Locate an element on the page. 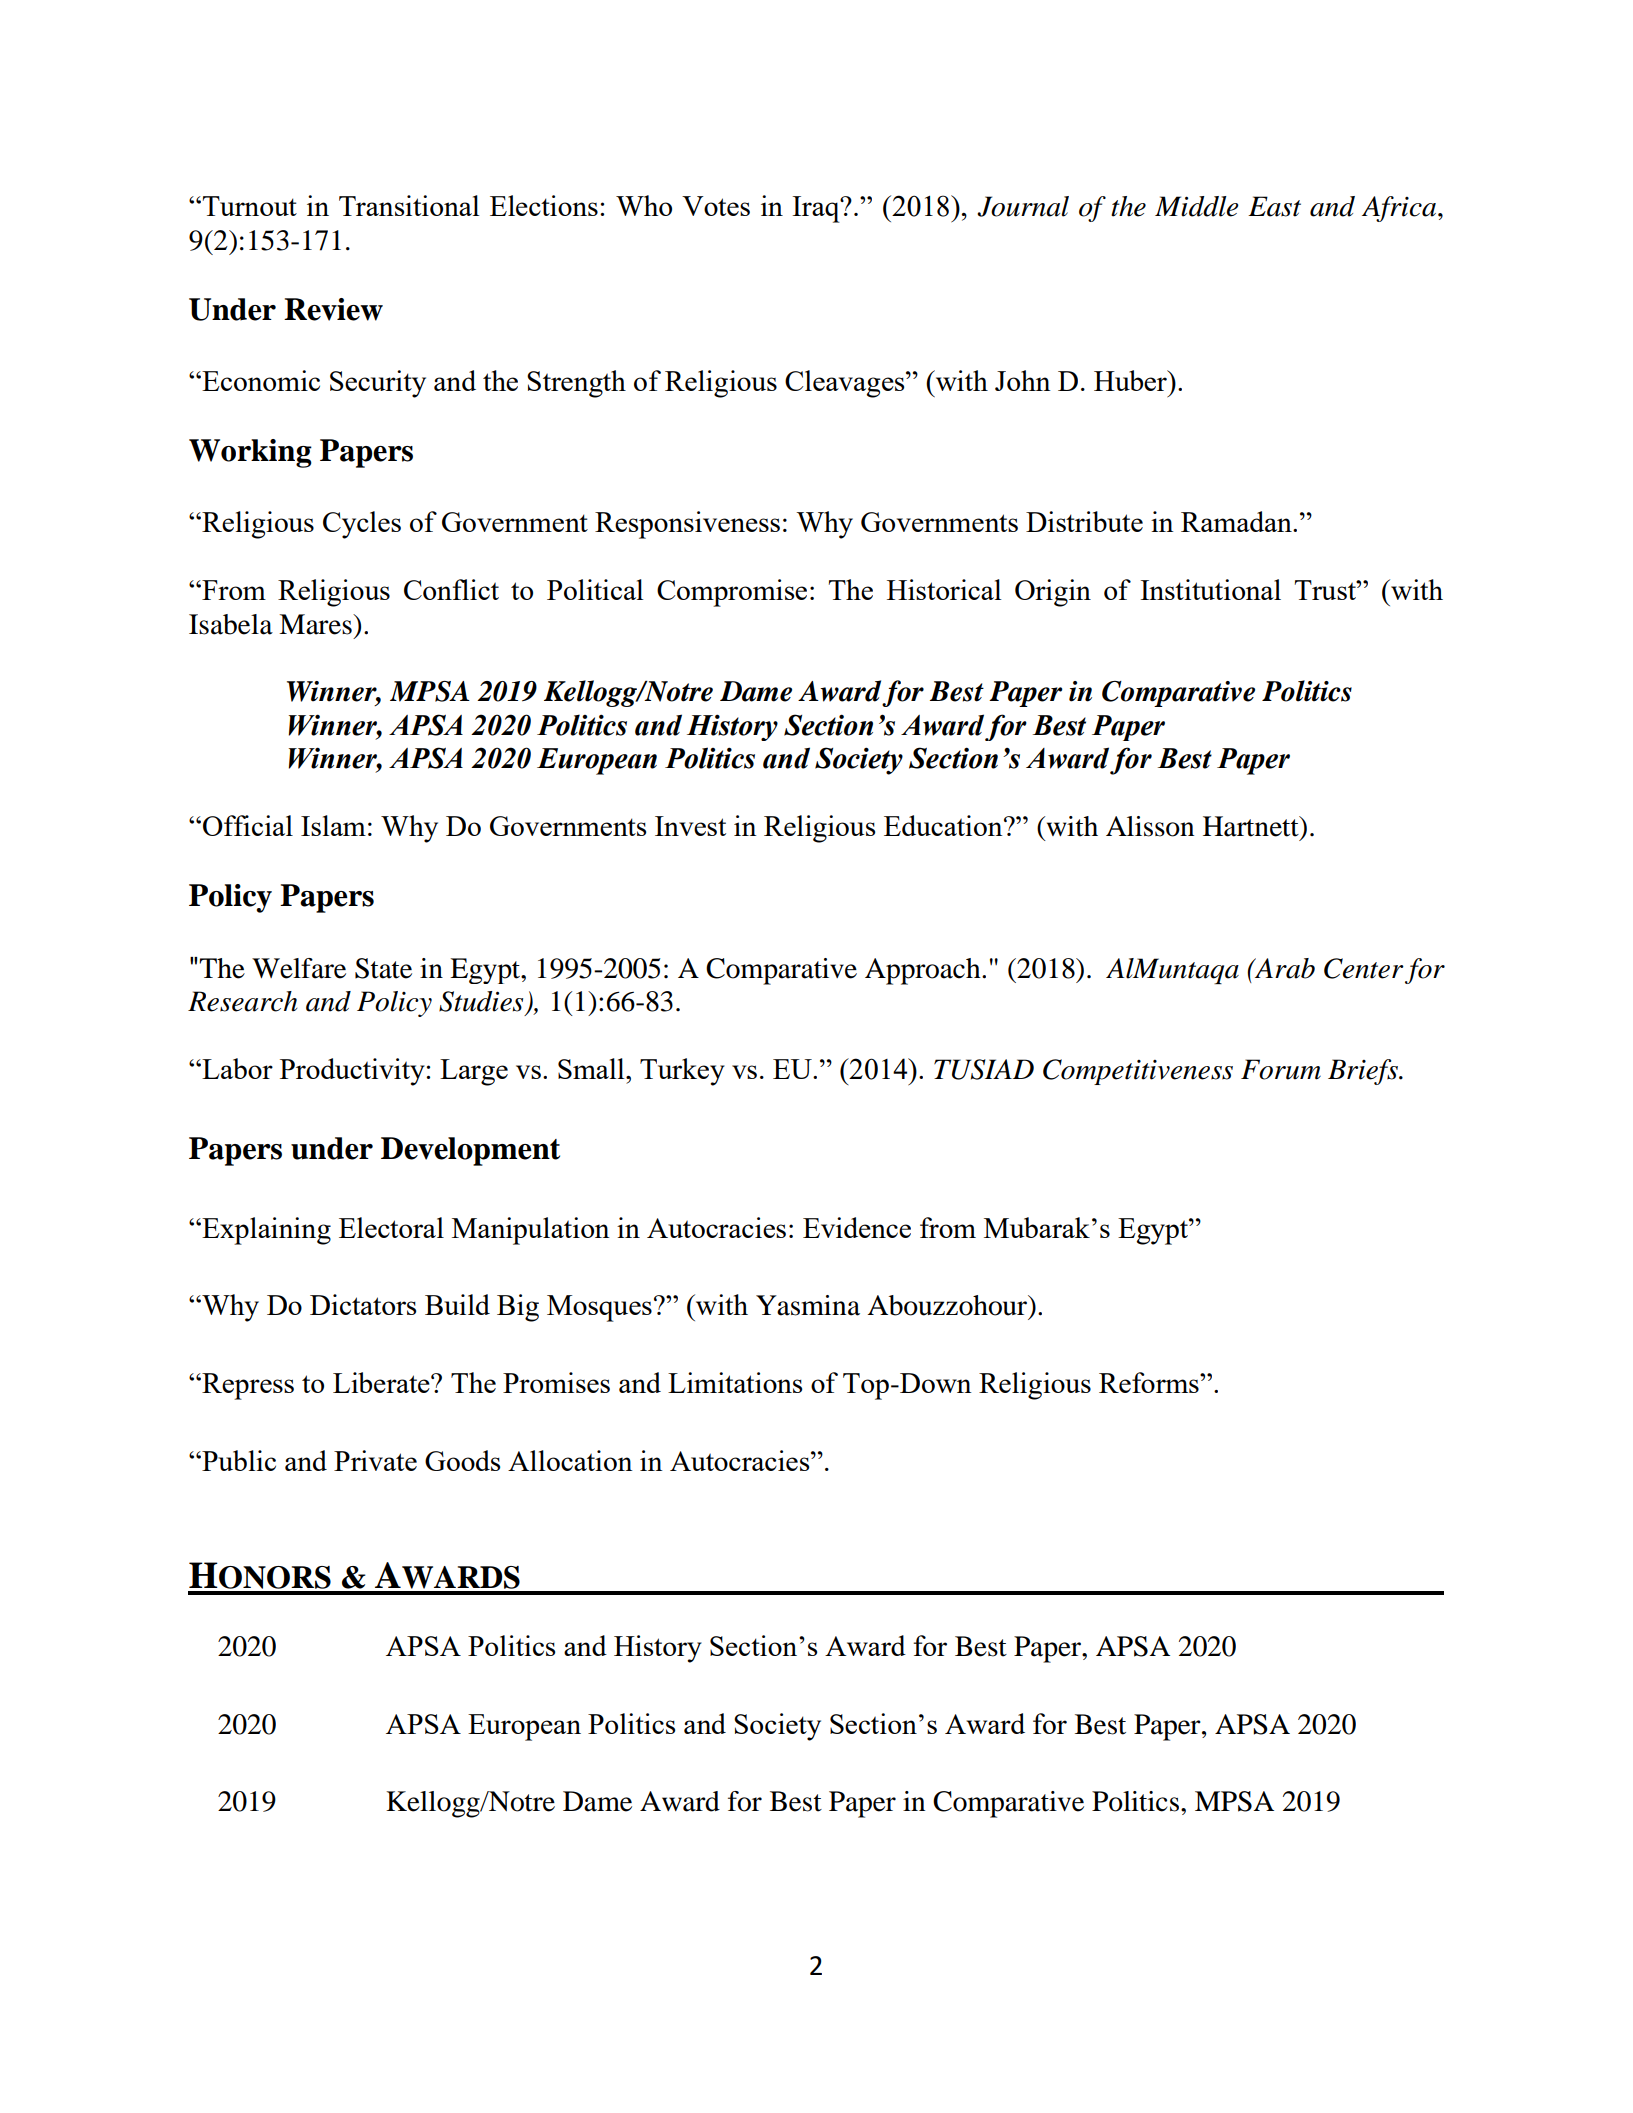 The image size is (1633, 2113). East is located at coordinates (1274, 206).
